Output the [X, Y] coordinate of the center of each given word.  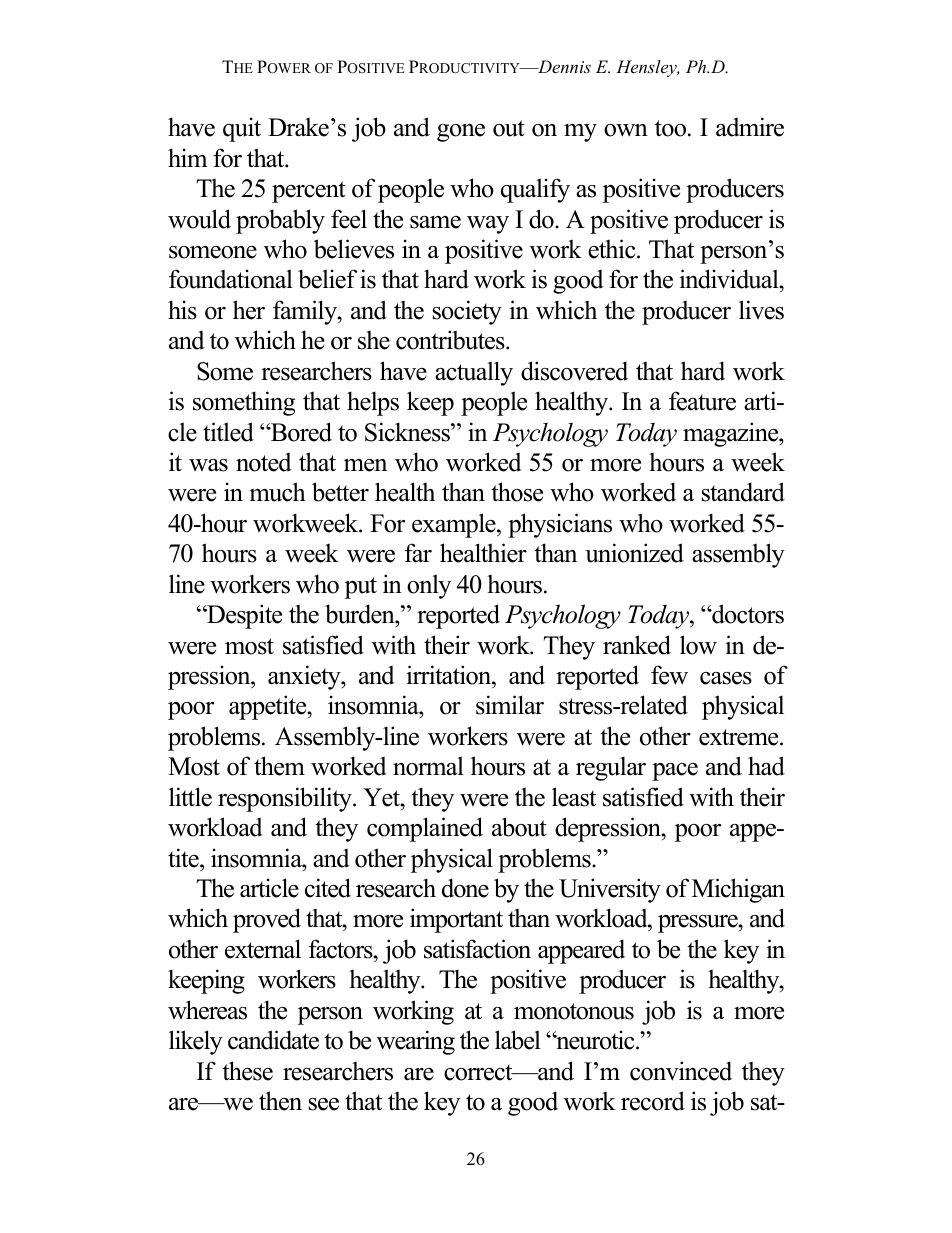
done [465, 888]
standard [743, 492]
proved [267, 920]
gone [461, 133]
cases [726, 678]
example [455, 525]
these [247, 1071]
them [279, 766]
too [672, 128]
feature [702, 401]
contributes [451, 340]
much [277, 492]
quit [242, 129]
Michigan [738, 890]
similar [510, 705]
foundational [231, 279]
